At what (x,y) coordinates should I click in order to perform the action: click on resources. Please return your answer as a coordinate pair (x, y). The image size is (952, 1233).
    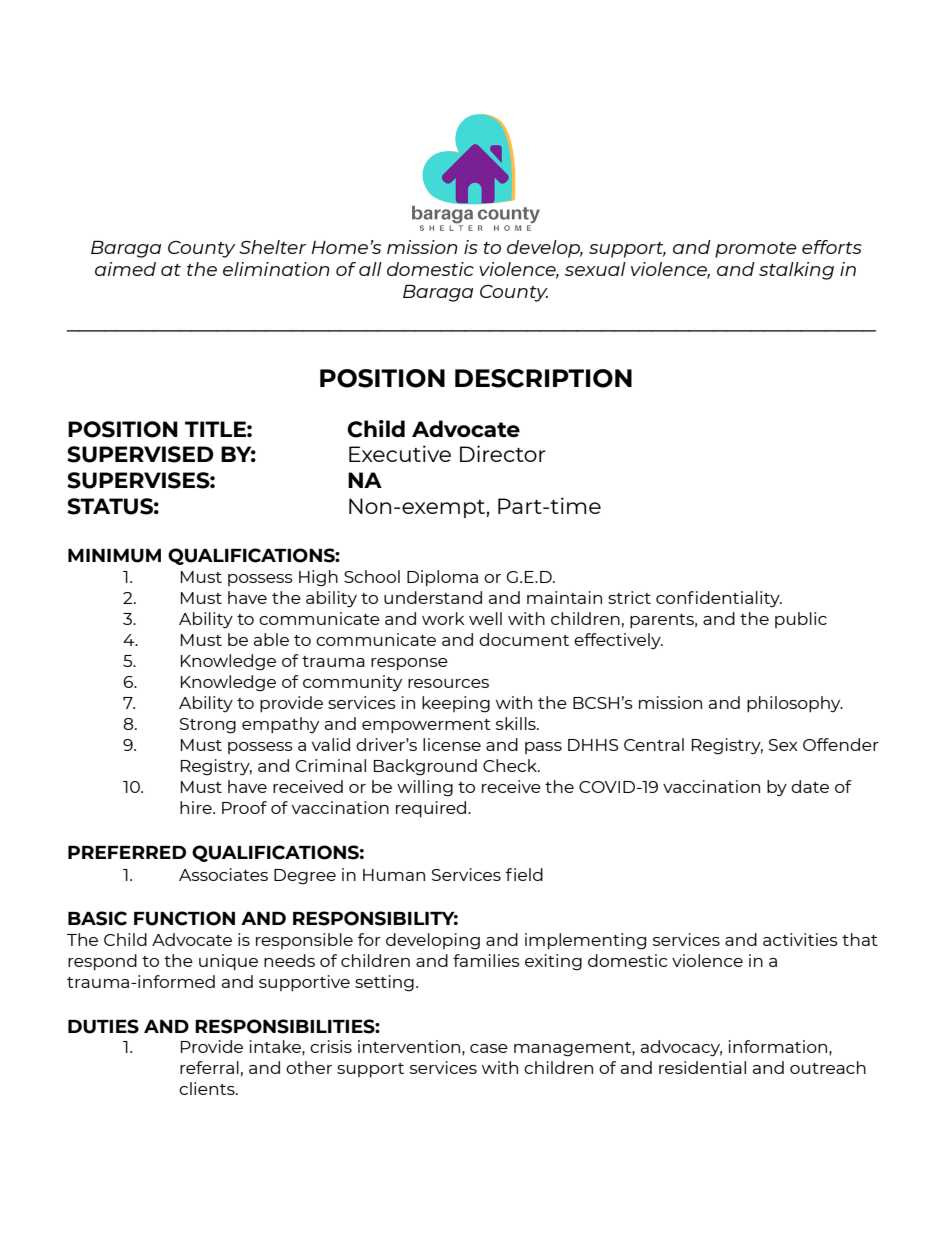
    Looking at the image, I should click on (448, 683).
